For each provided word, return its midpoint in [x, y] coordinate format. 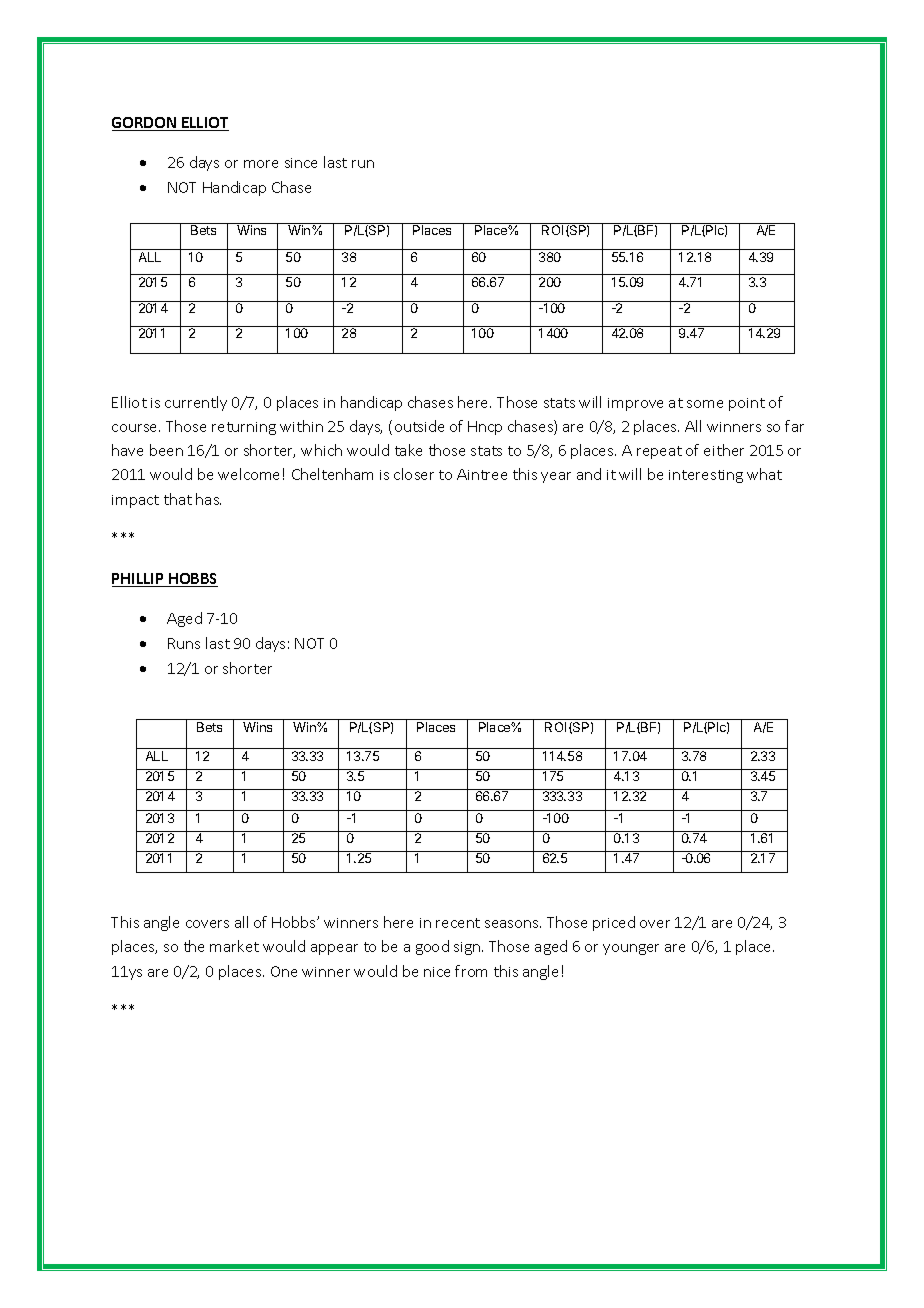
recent [458, 923]
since [301, 163]
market [234, 946]
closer [414, 474]
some [705, 404]
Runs [184, 643]
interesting [706, 476]
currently [196, 403]
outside [419, 426]
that [178, 499]
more [261, 164]
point [747, 404]
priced [614, 923]
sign [468, 948]
